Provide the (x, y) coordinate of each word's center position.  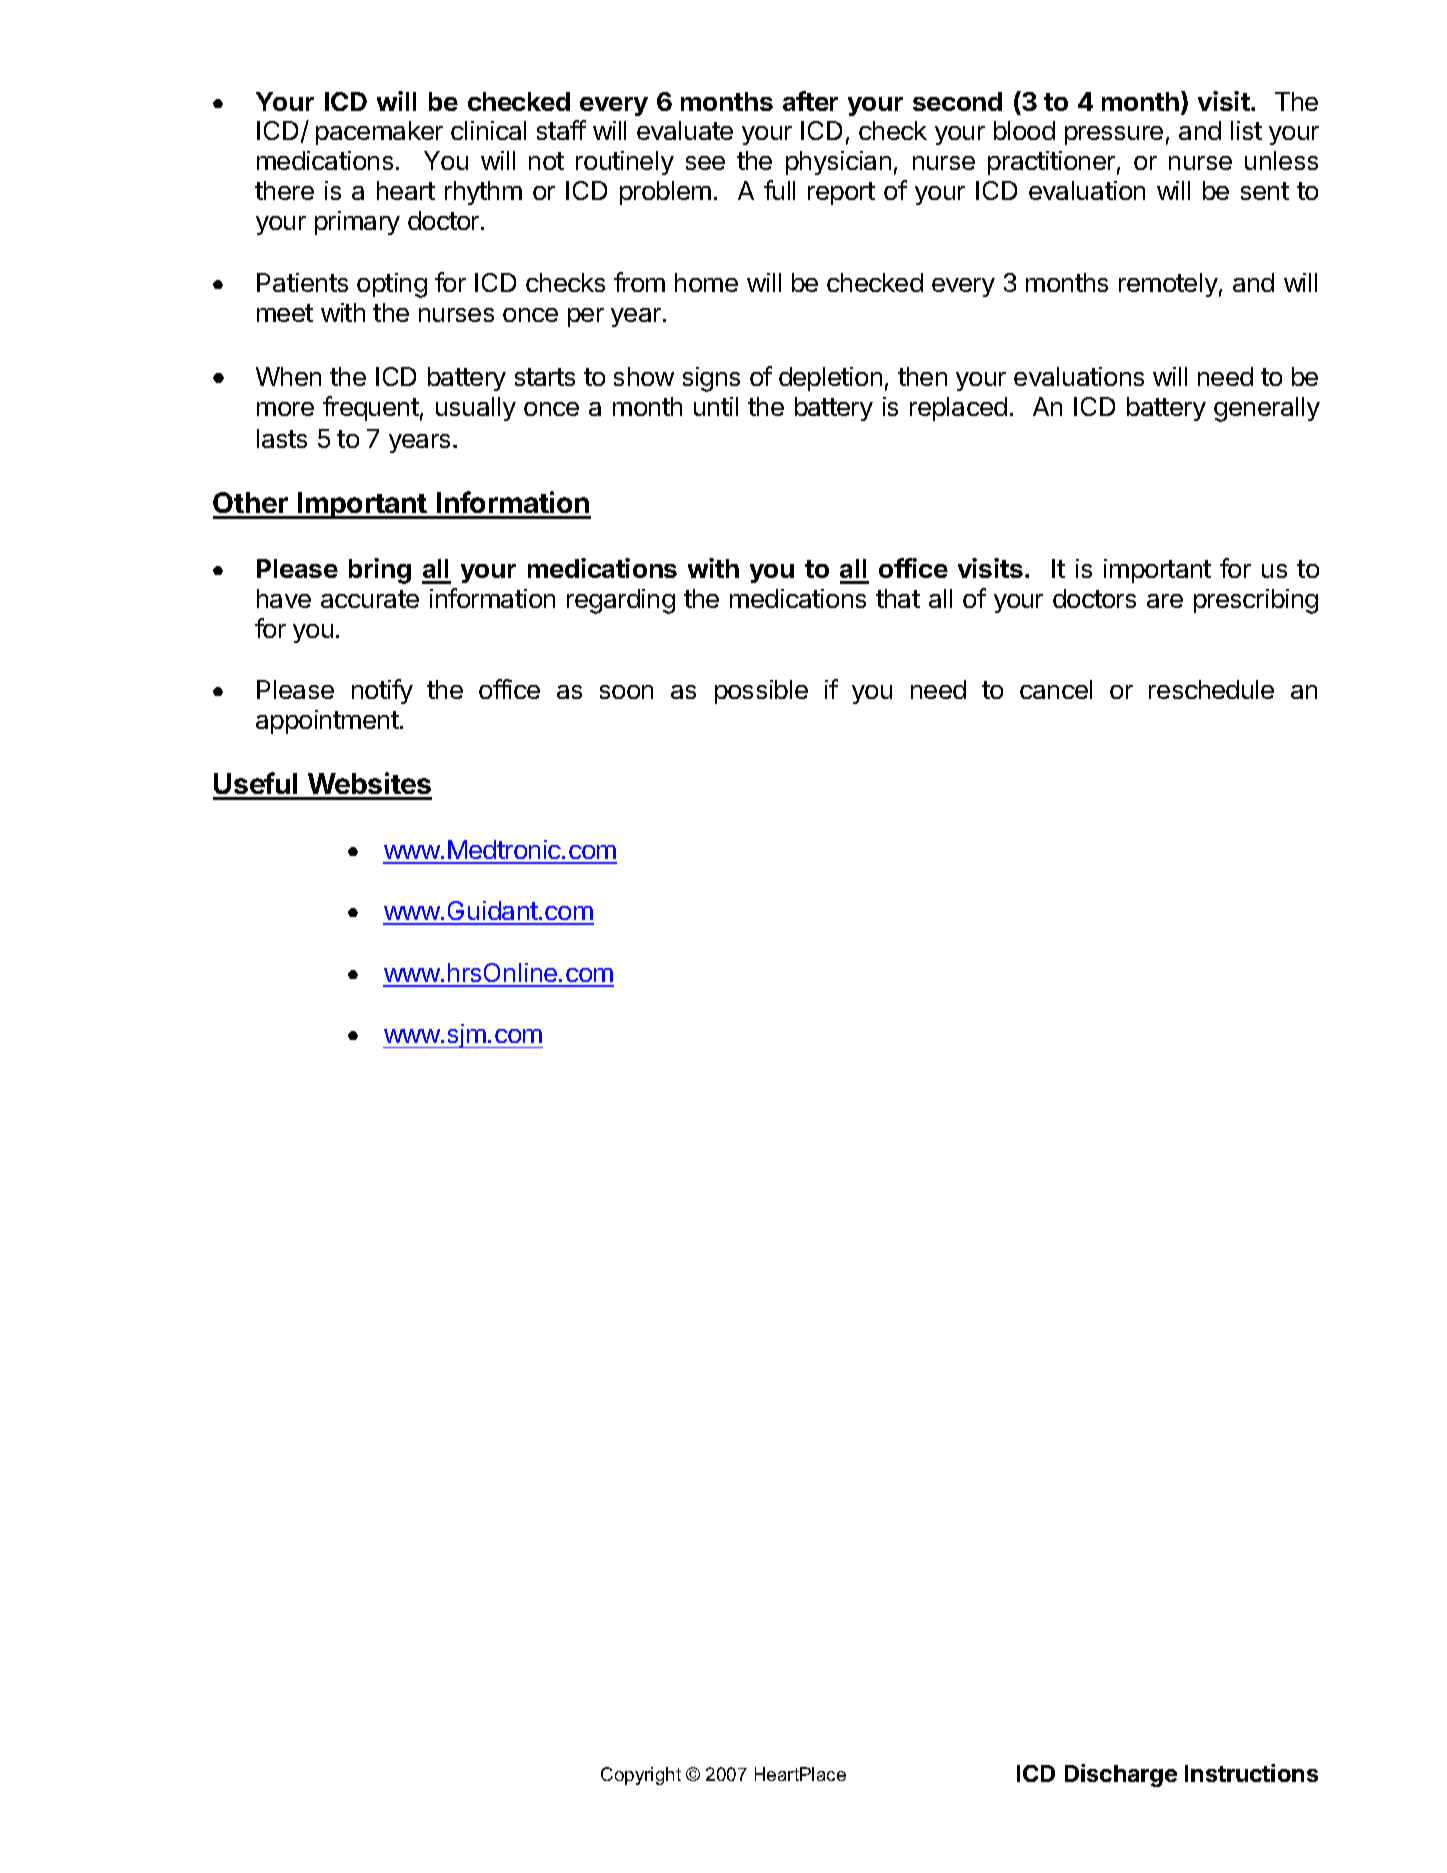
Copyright (641, 1776)
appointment (327, 722)
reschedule (1211, 689)
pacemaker (379, 133)
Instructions (1251, 1773)
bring (380, 571)
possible (761, 692)
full (779, 190)
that (898, 598)
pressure (1114, 135)
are (1165, 601)
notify (382, 691)
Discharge (1121, 1775)
